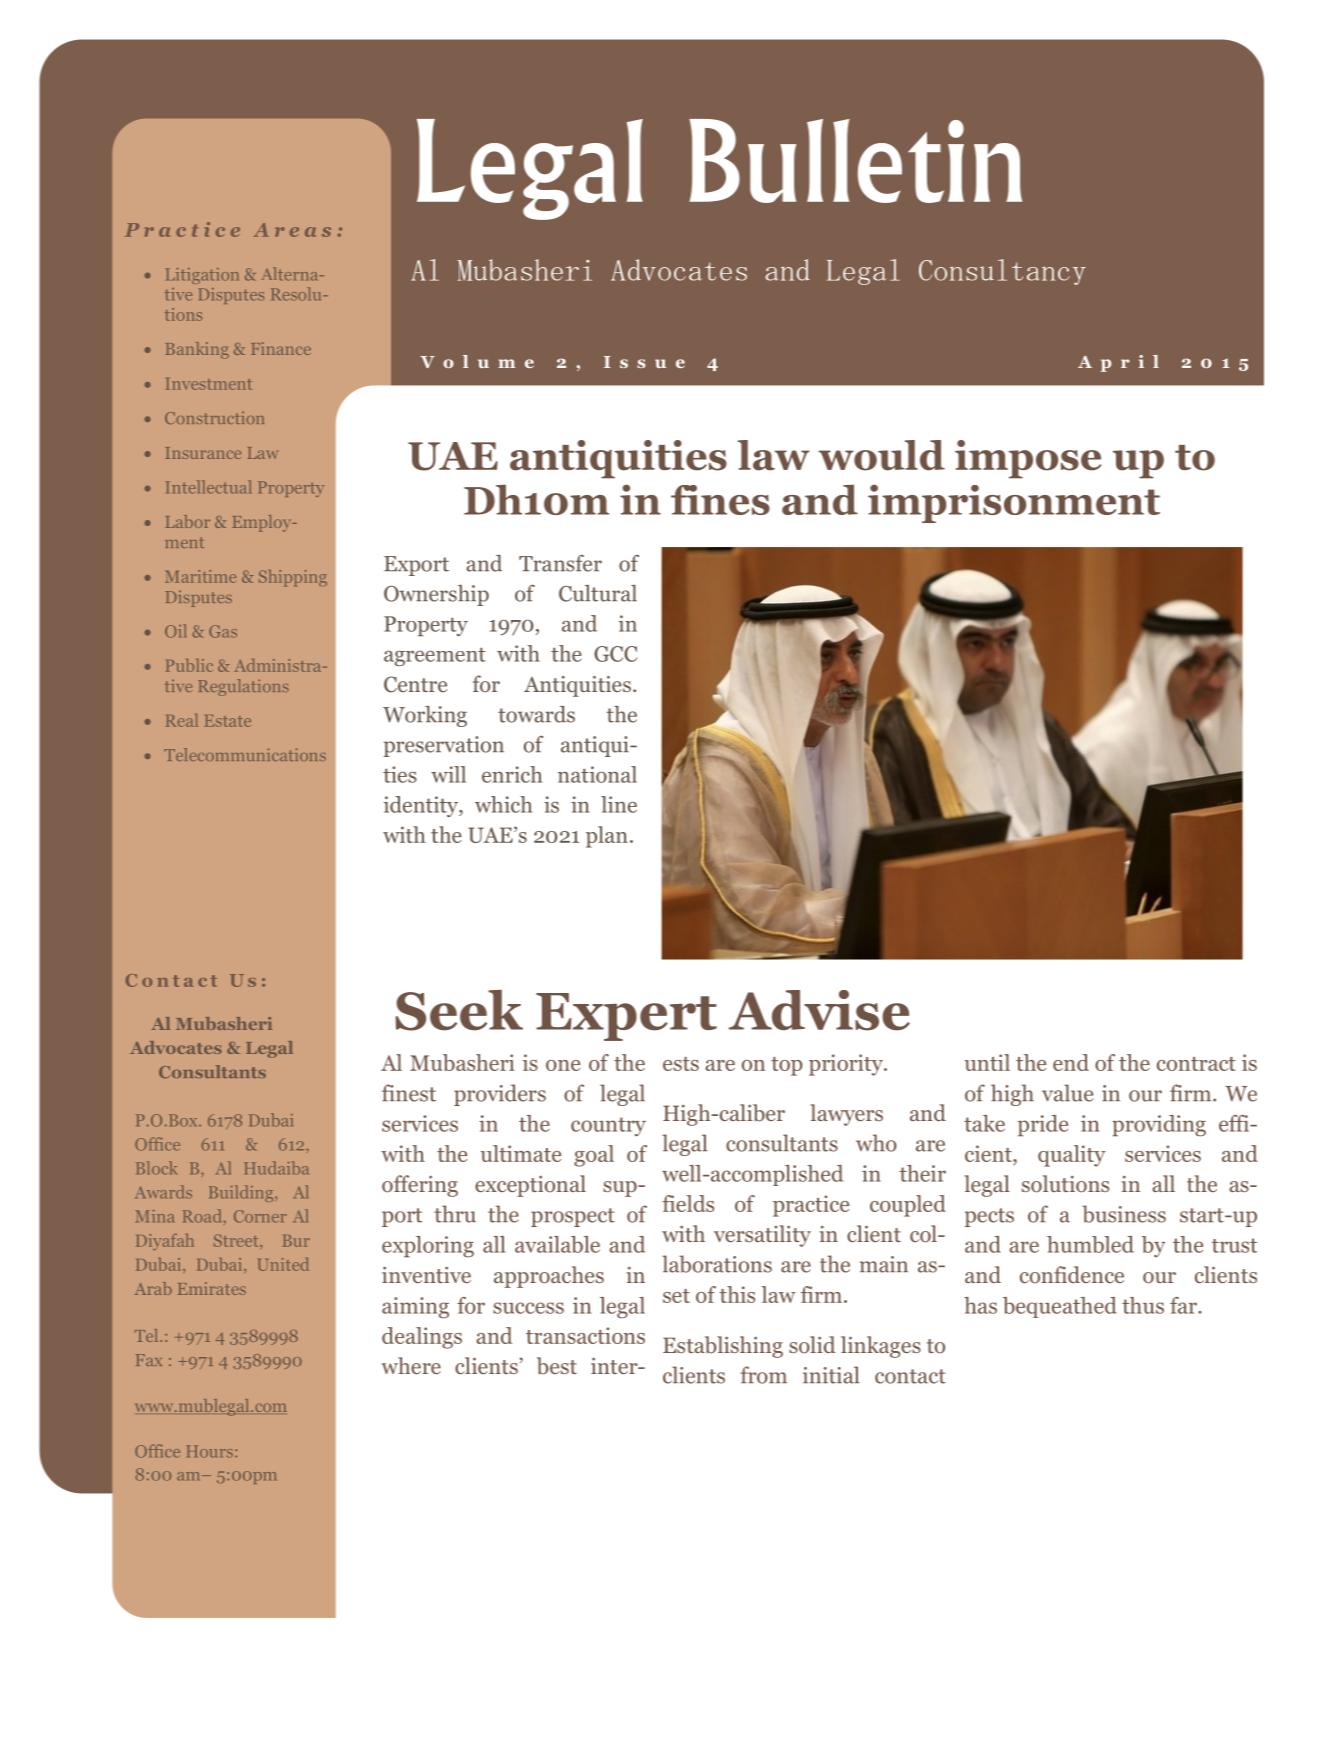 This screenshot has height=1738, width=1343. What do you see at coordinates (1028, 459) in the screenshot?
I see `impose` at bounding box center [1028, 459].
